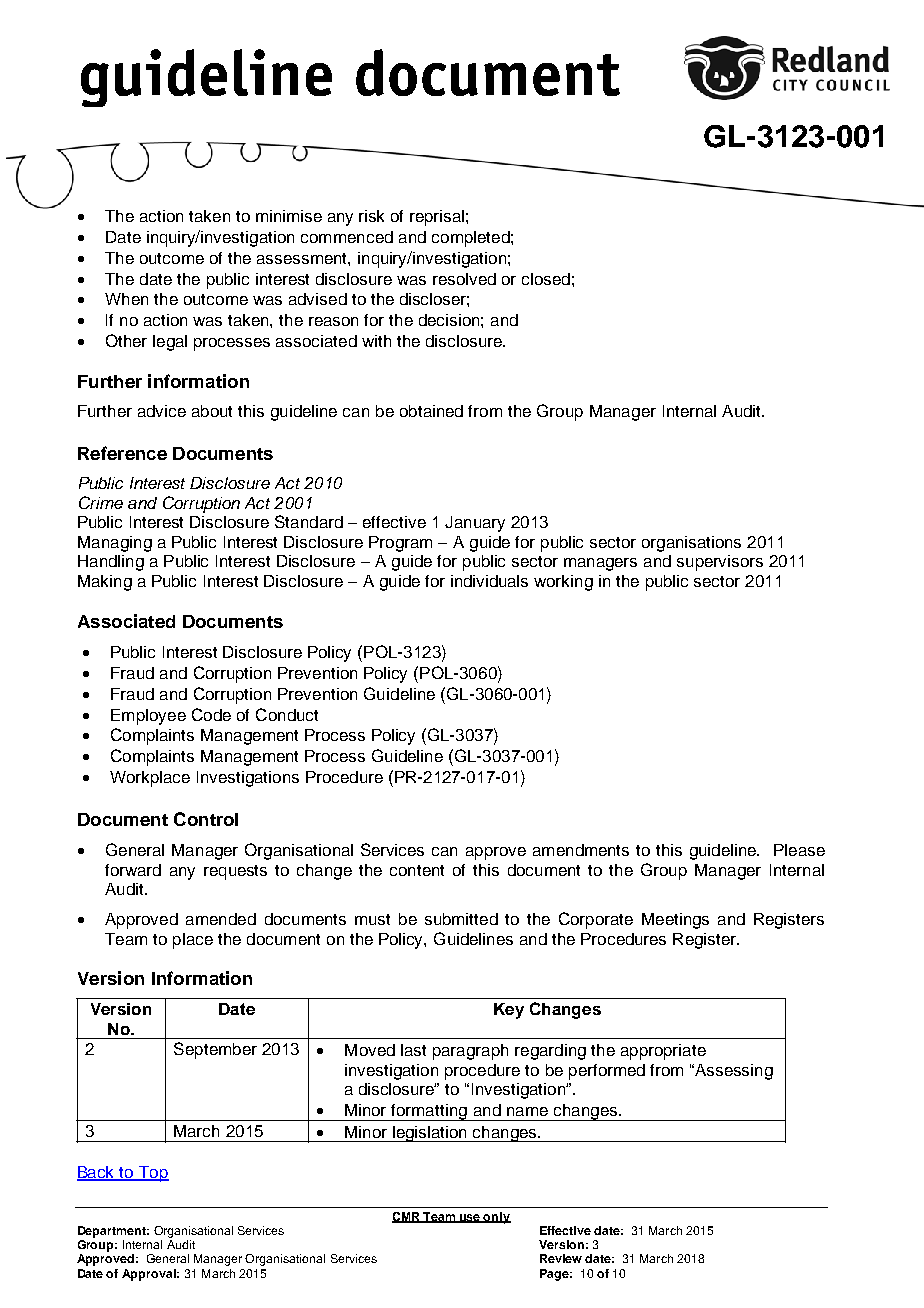 This screenshot has height=1308, width=924. I want to click on Code, so click(211, 714).
